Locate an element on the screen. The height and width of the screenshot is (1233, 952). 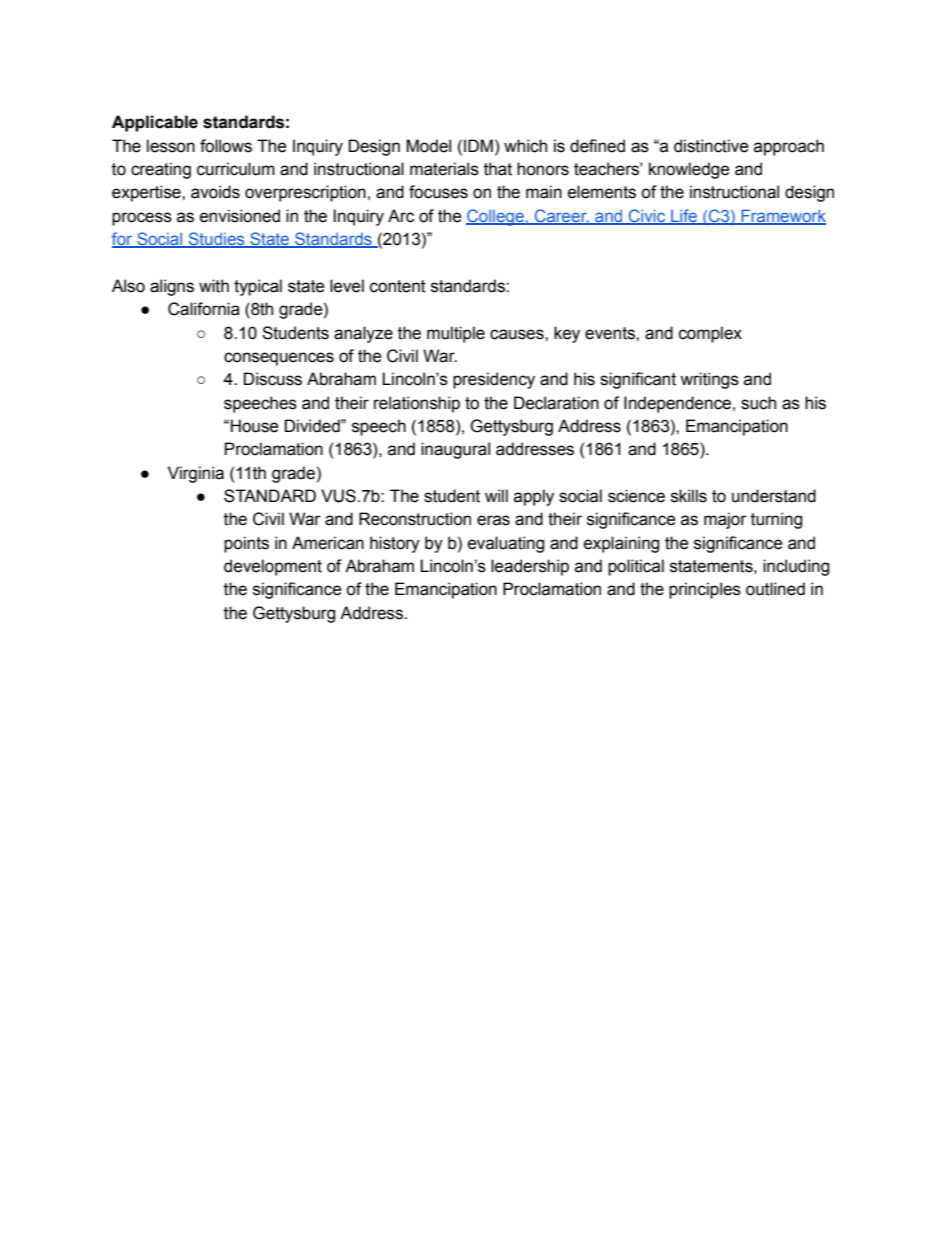
inaugural is located at coordinates (455, 450).
